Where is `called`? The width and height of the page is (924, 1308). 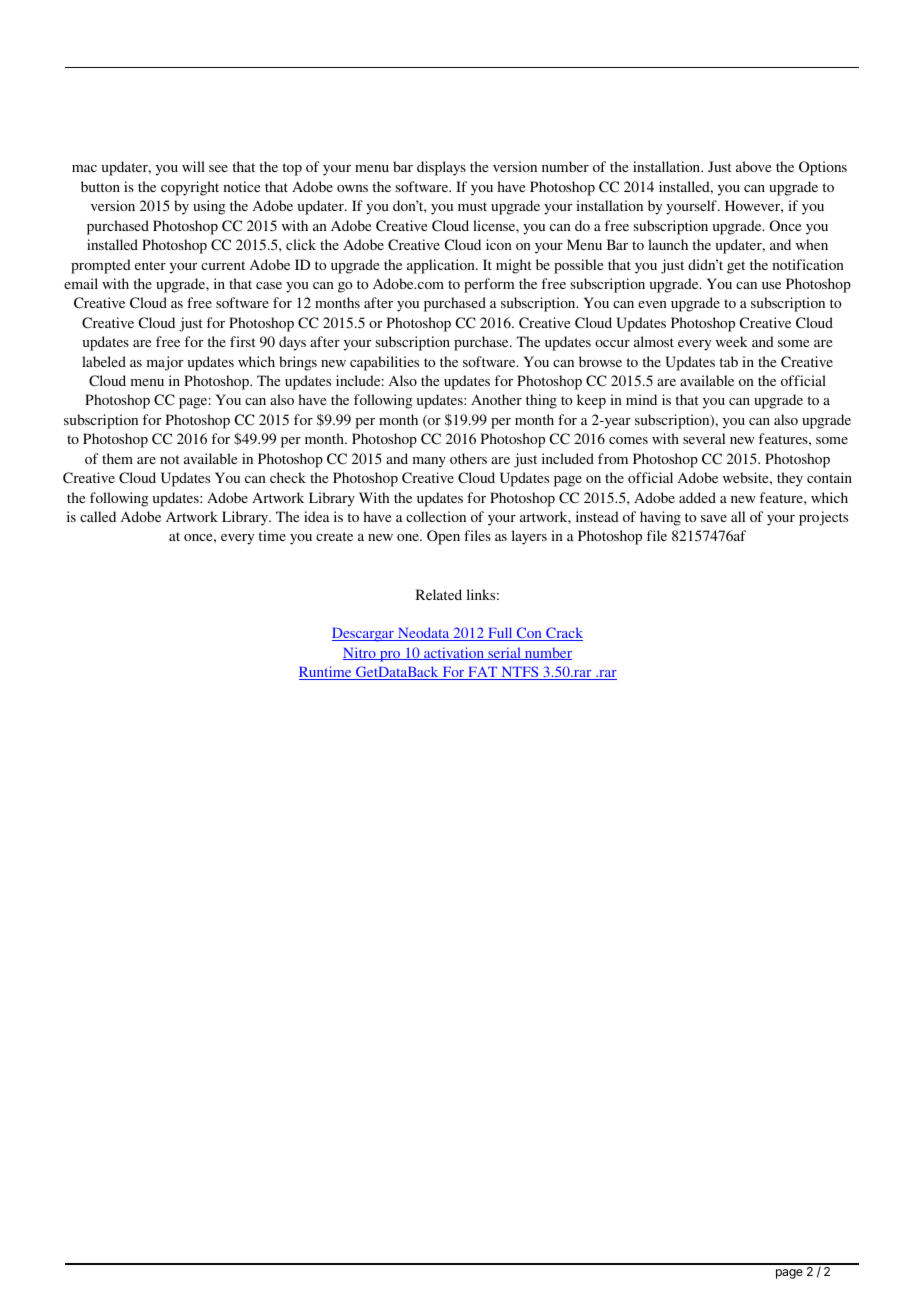
called is located at coordinates (98, 516).
